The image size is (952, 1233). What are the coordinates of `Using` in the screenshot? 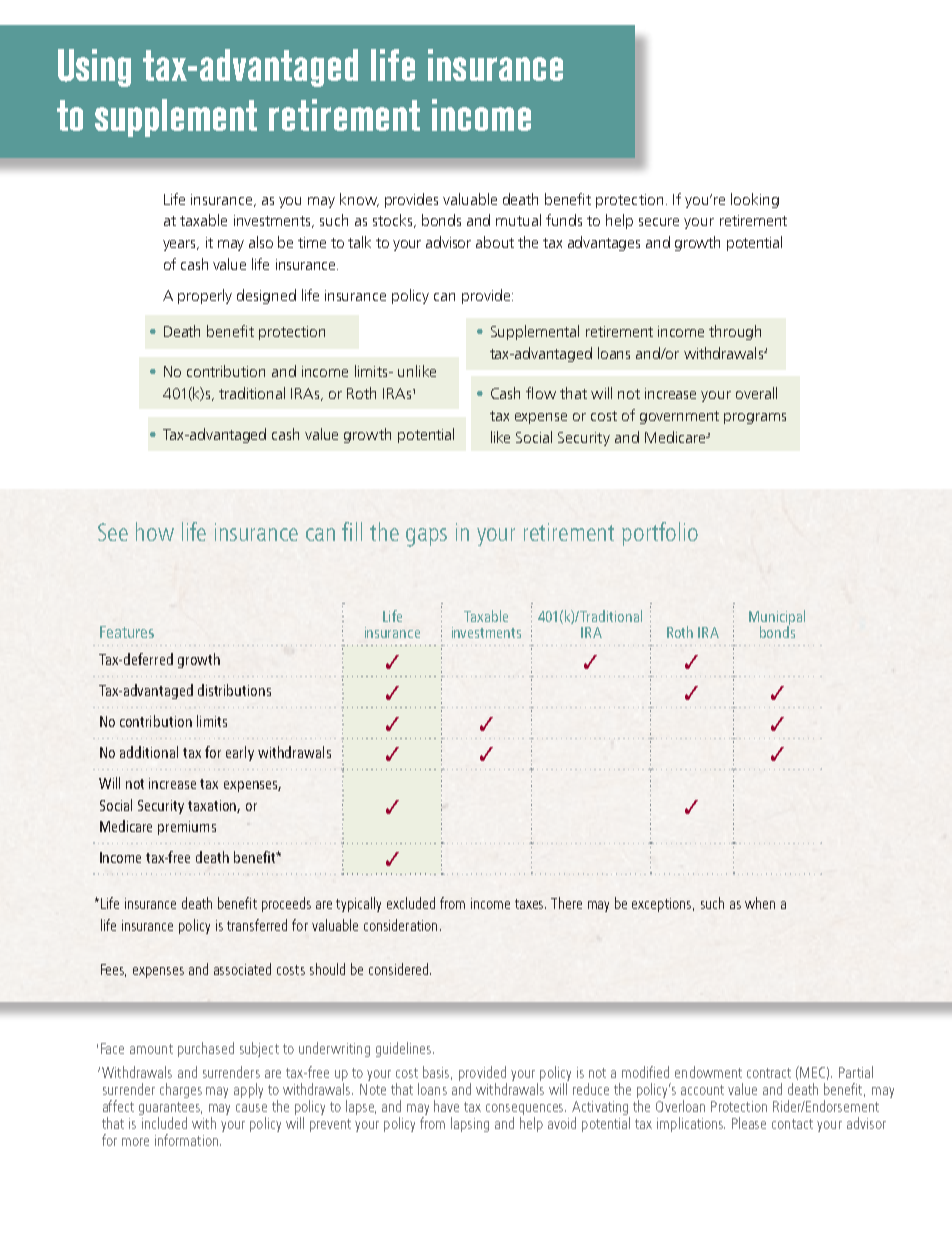 It's located at (94, 68).
